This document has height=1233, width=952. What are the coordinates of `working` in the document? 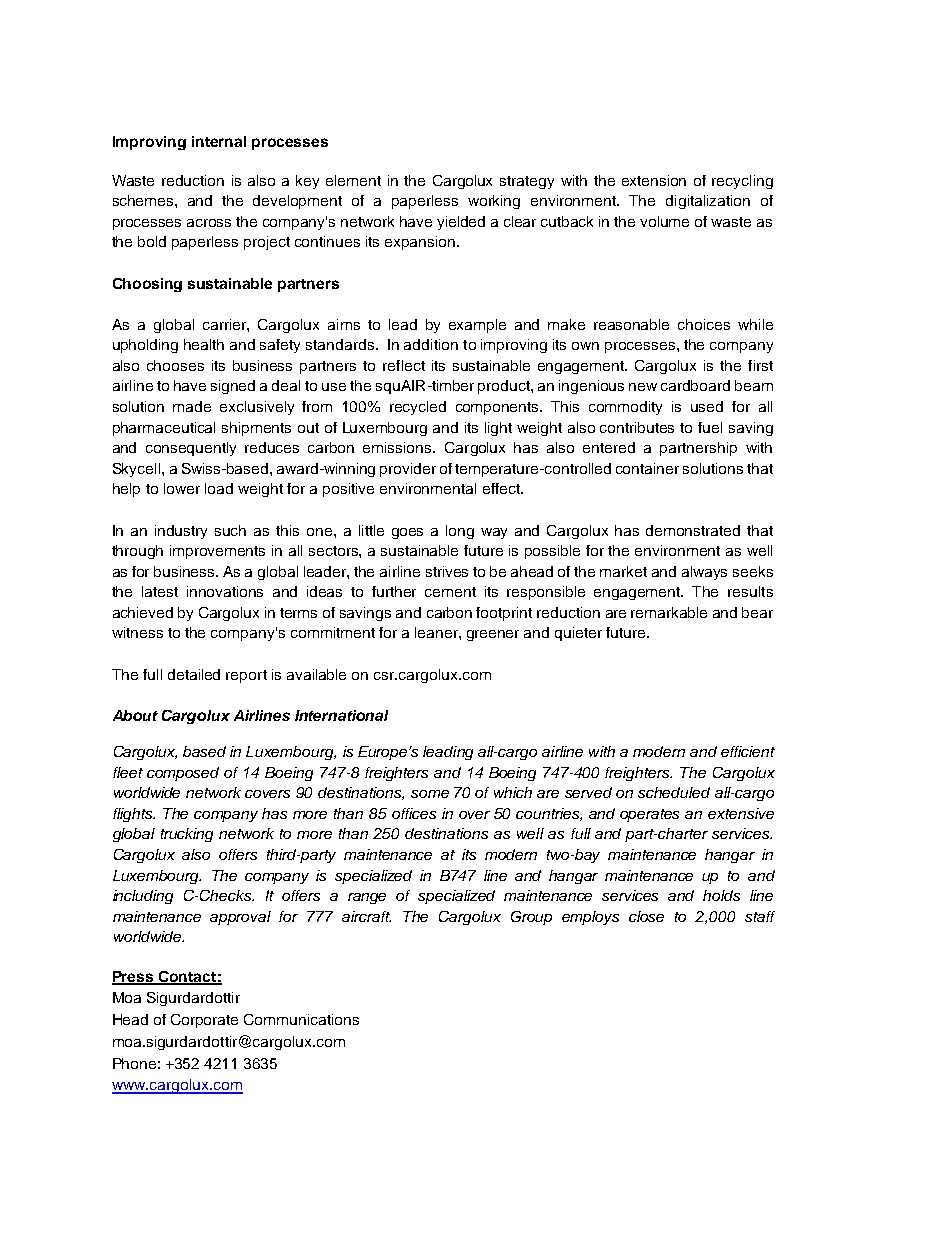 It's located at (494, 202).
